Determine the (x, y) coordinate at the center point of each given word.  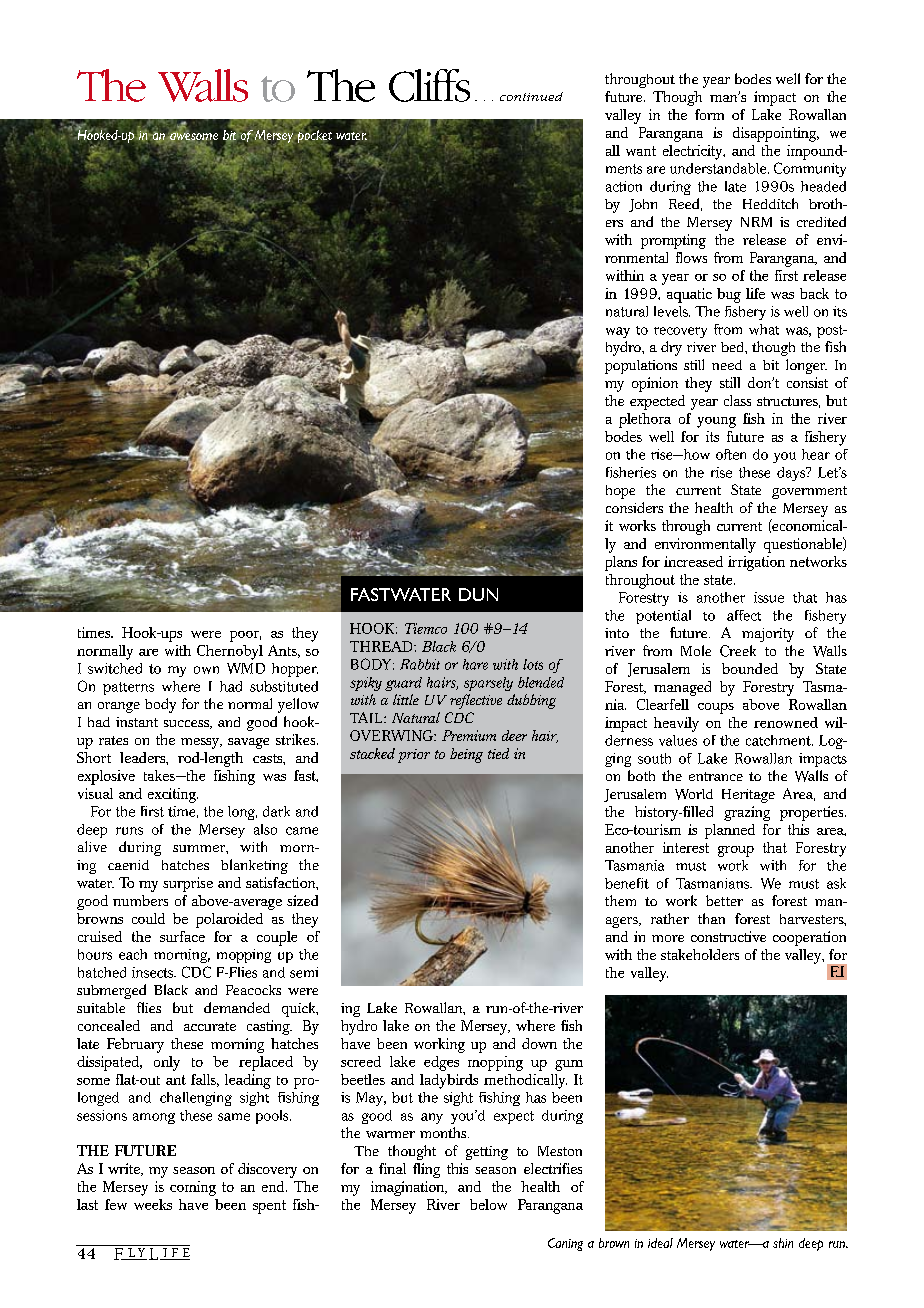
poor (245, 636)
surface (182, 936)
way (618, 332)
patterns (128, 688)
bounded (750, 668)
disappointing (776, 134)
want (641, 151)
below (488, 1204)
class (737, 400)
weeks (153, 1204)
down (539, 1043)
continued (531, 96)
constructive (728, 936)
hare (475, 664)
